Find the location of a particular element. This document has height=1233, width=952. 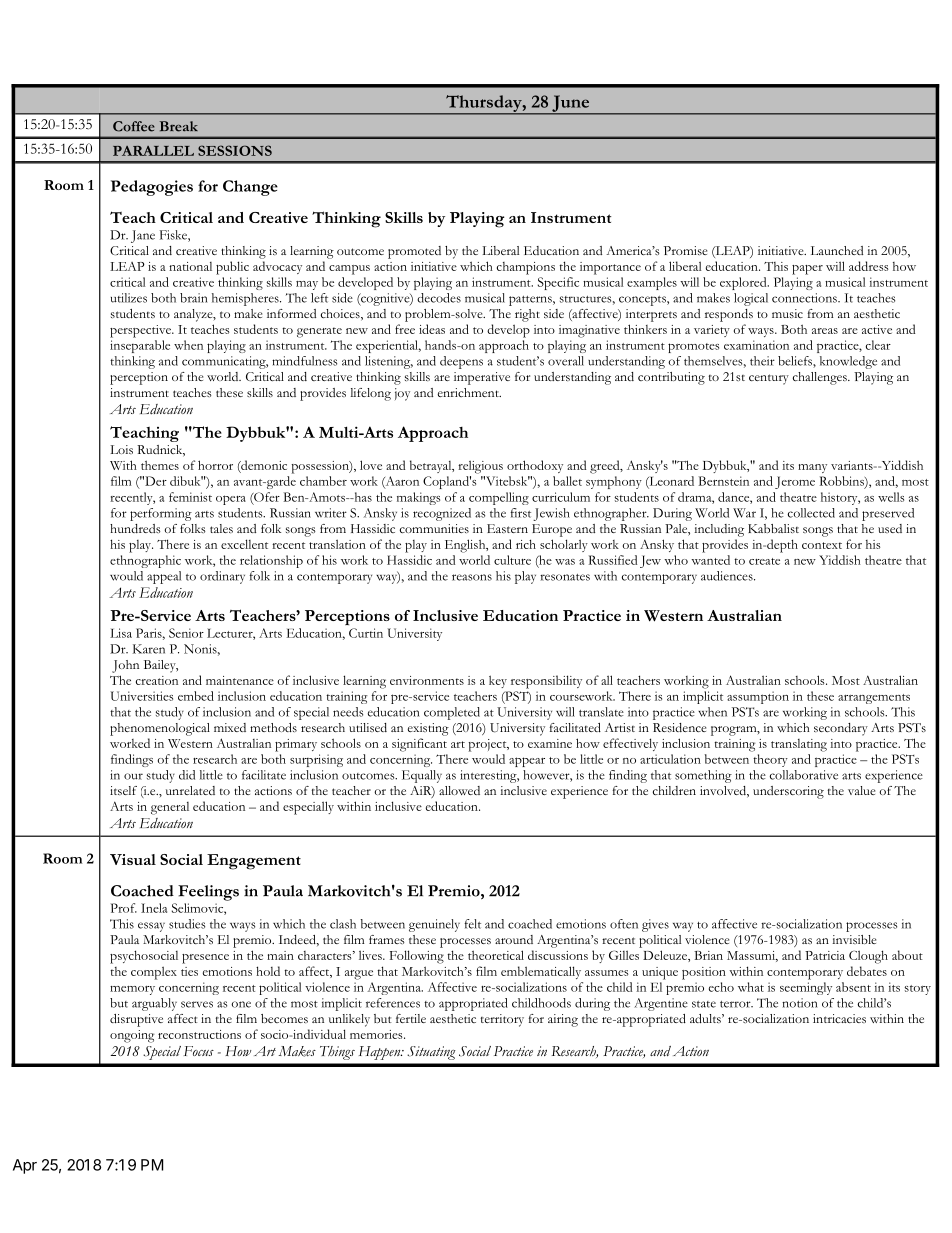

intricacies is located at coordinates (839, 1018).
